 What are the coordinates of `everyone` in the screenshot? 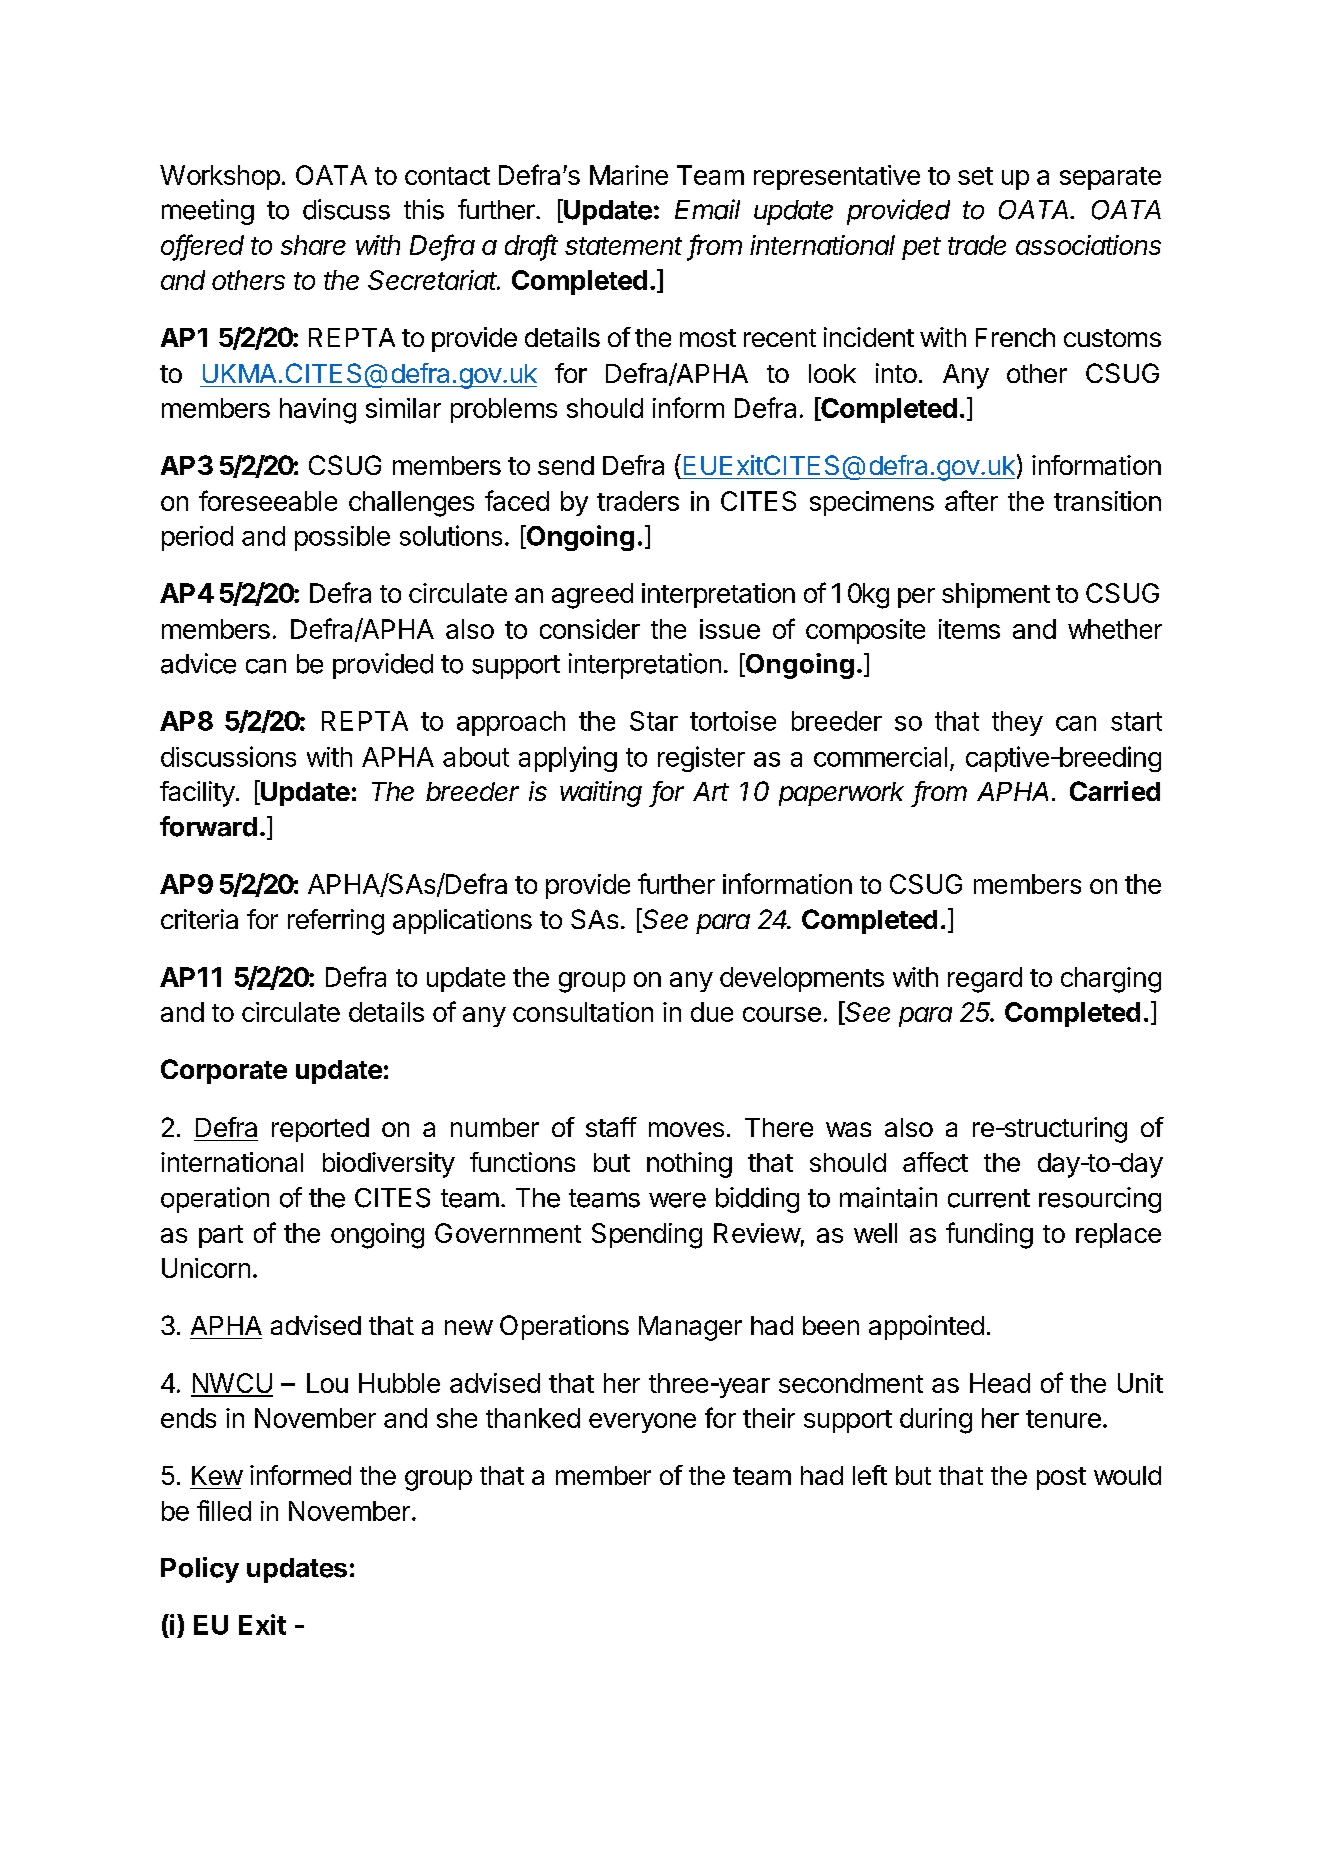 It's located at (642, 1423).
